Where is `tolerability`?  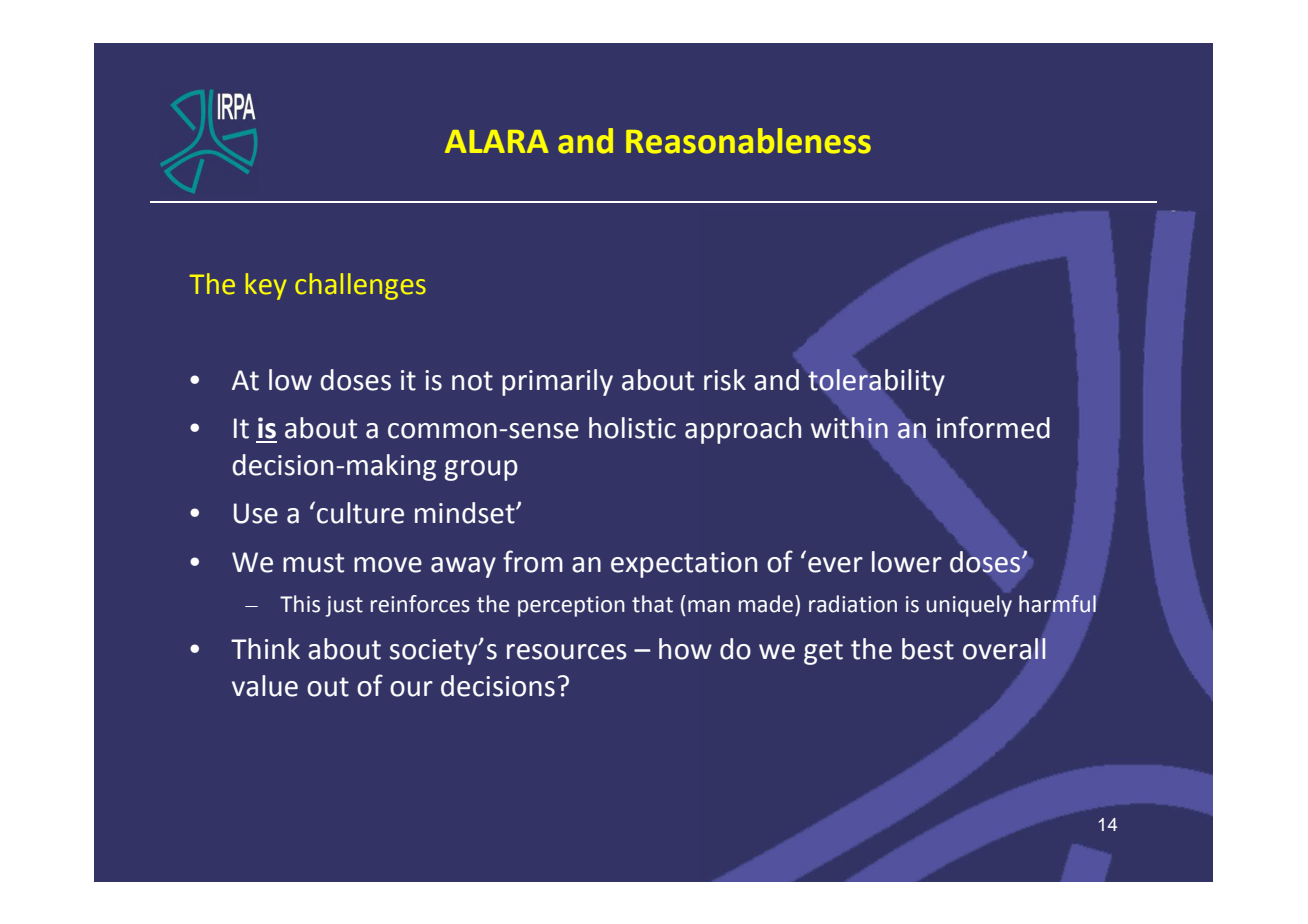
tolerability is located at coordinates (876, 382).
